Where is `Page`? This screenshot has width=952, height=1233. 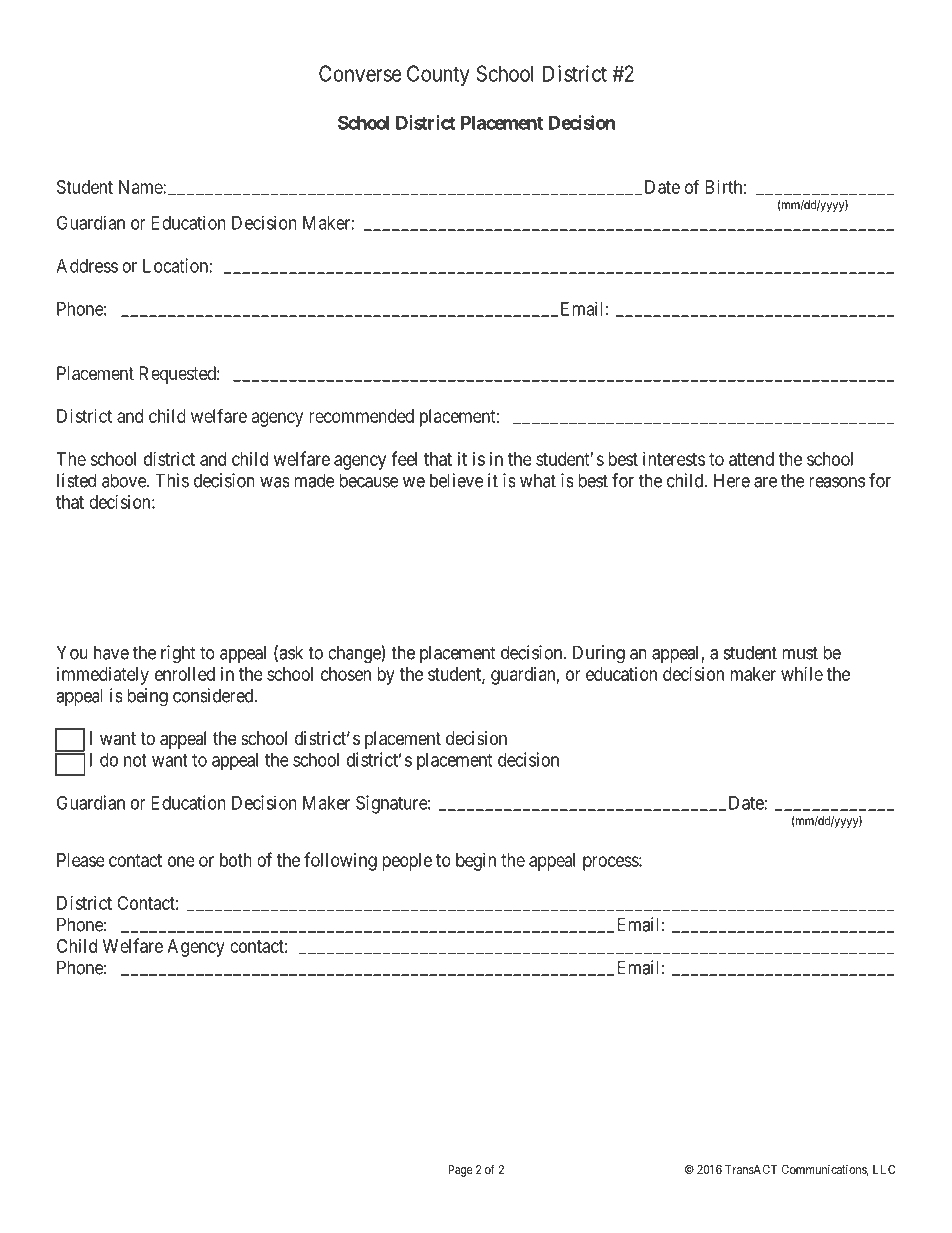 Page is located at coordinates (460, 1171).
